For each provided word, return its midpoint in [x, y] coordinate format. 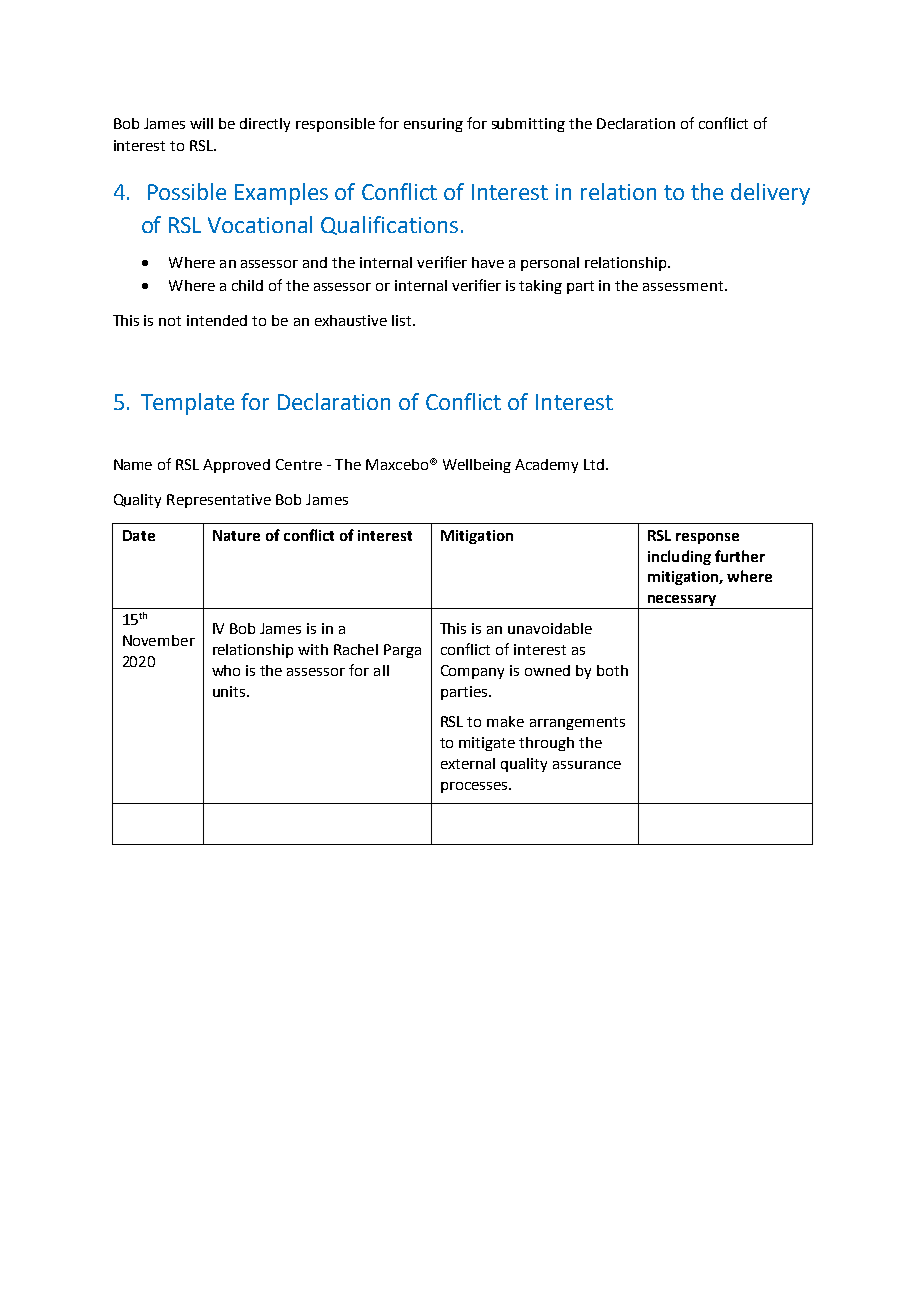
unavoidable [550, 628]
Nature [236, 535]
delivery [770, 194]
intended [217, 320]
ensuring [433, 125]
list [403, 320]
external [468, 763]
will [201, 123]
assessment [683, 286]
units [230, 691]
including [679, 557]
